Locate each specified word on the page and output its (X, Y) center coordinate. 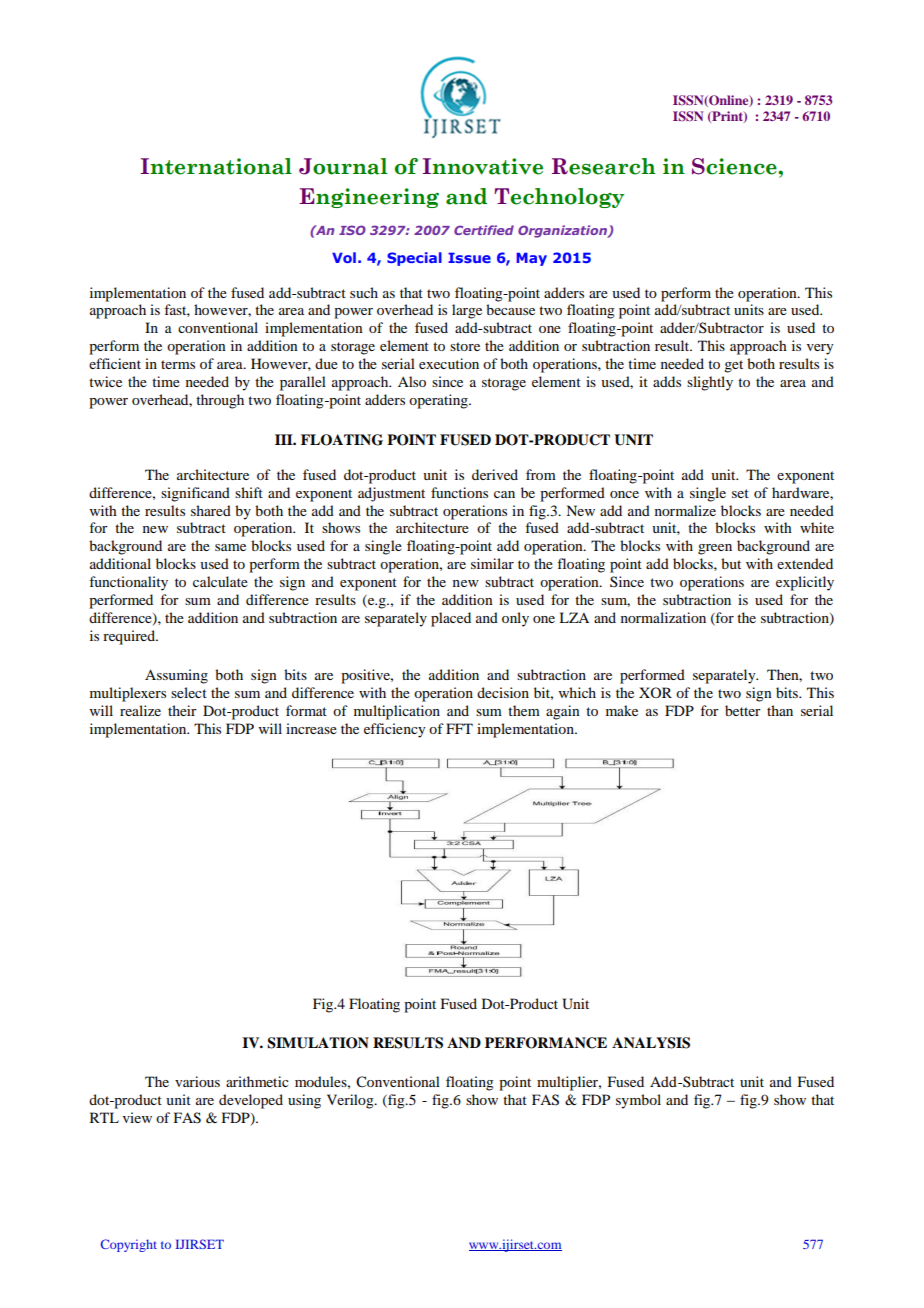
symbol (638, 1101)
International (216, 166)
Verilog (351, 1101)
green (715, 549)
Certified (484, 230)
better (743, 710)
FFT (459, 728)
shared (211, 510)
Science (735, 166)
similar (492, 563)
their (182, 710)
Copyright (129, 1245)
